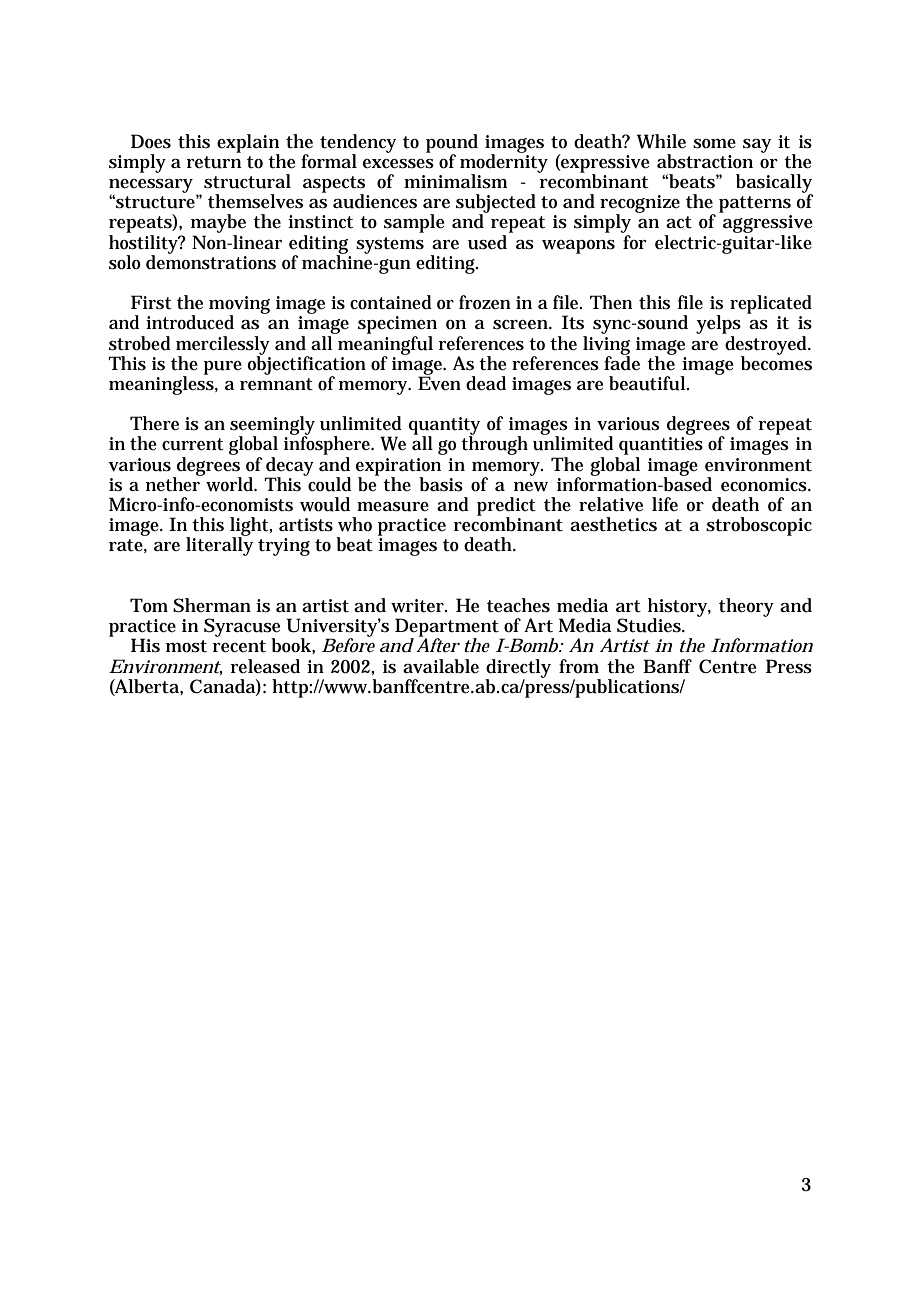 This document has width=924, height=1308. What do you see at coordinates (190, 322) in the document?
I see `introduced` at bounding box center [190, 322].
